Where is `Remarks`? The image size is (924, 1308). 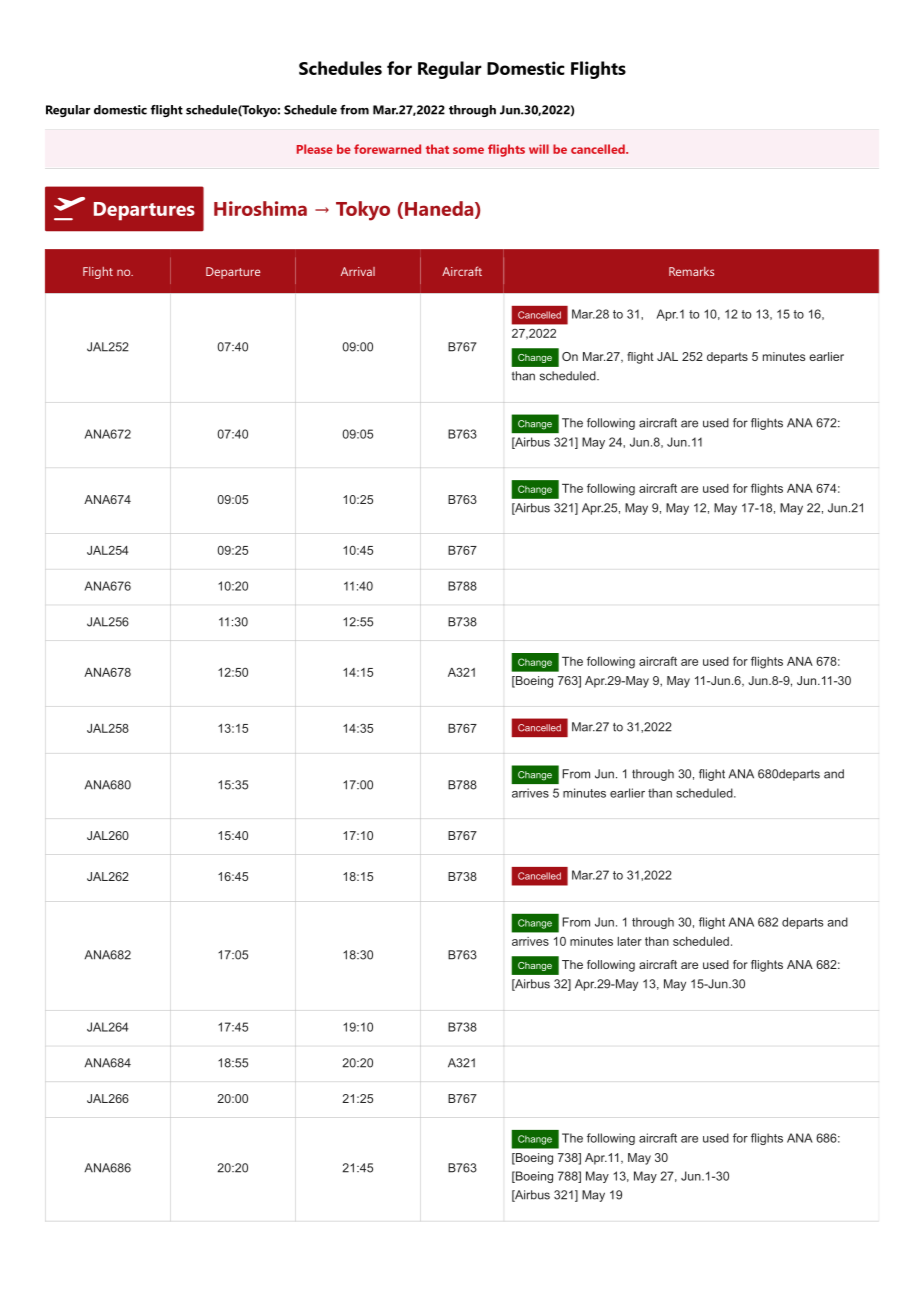 Remarks is located at coordinates (691, 271).
